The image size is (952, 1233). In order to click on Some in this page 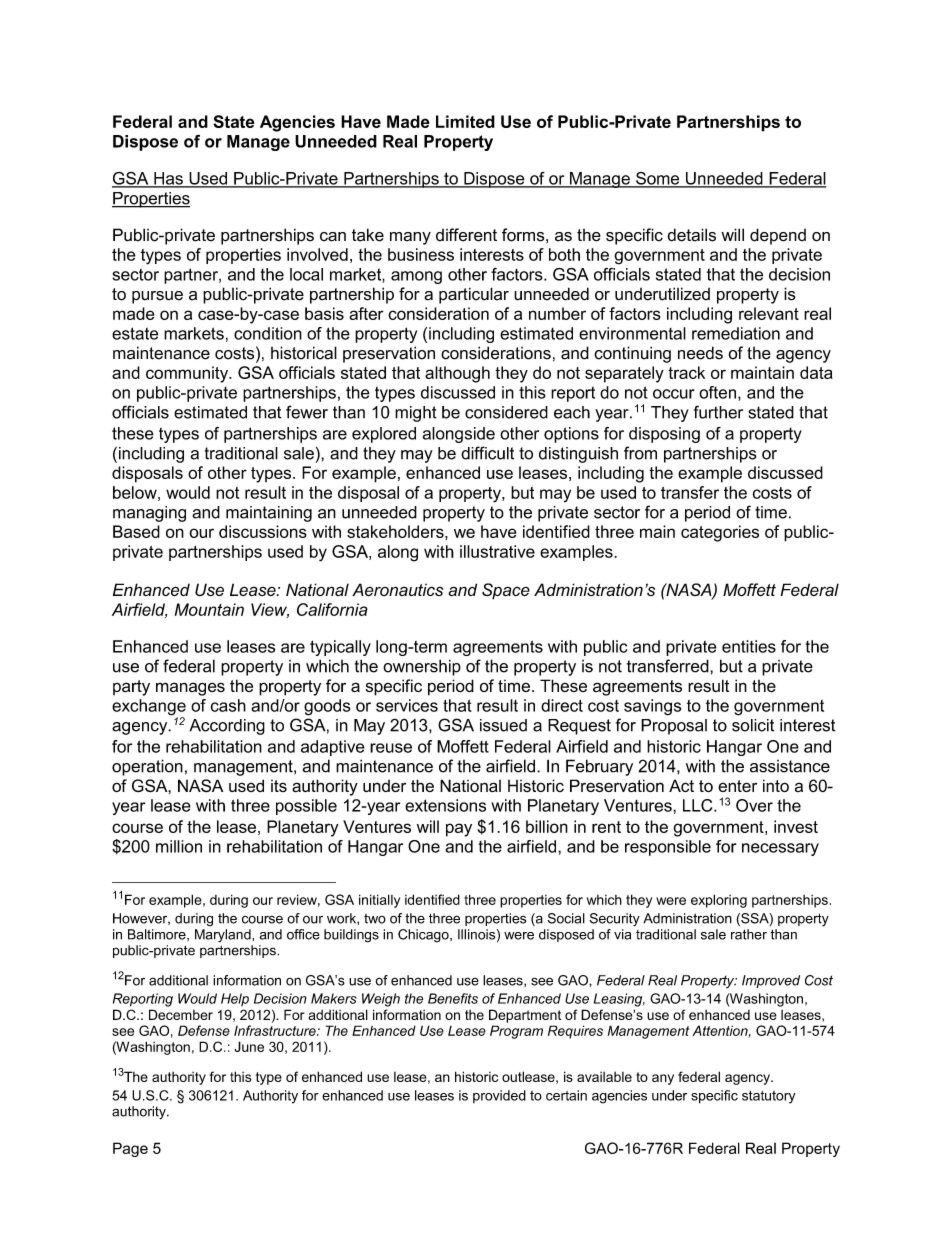, I will do `click(658, 179)`.
